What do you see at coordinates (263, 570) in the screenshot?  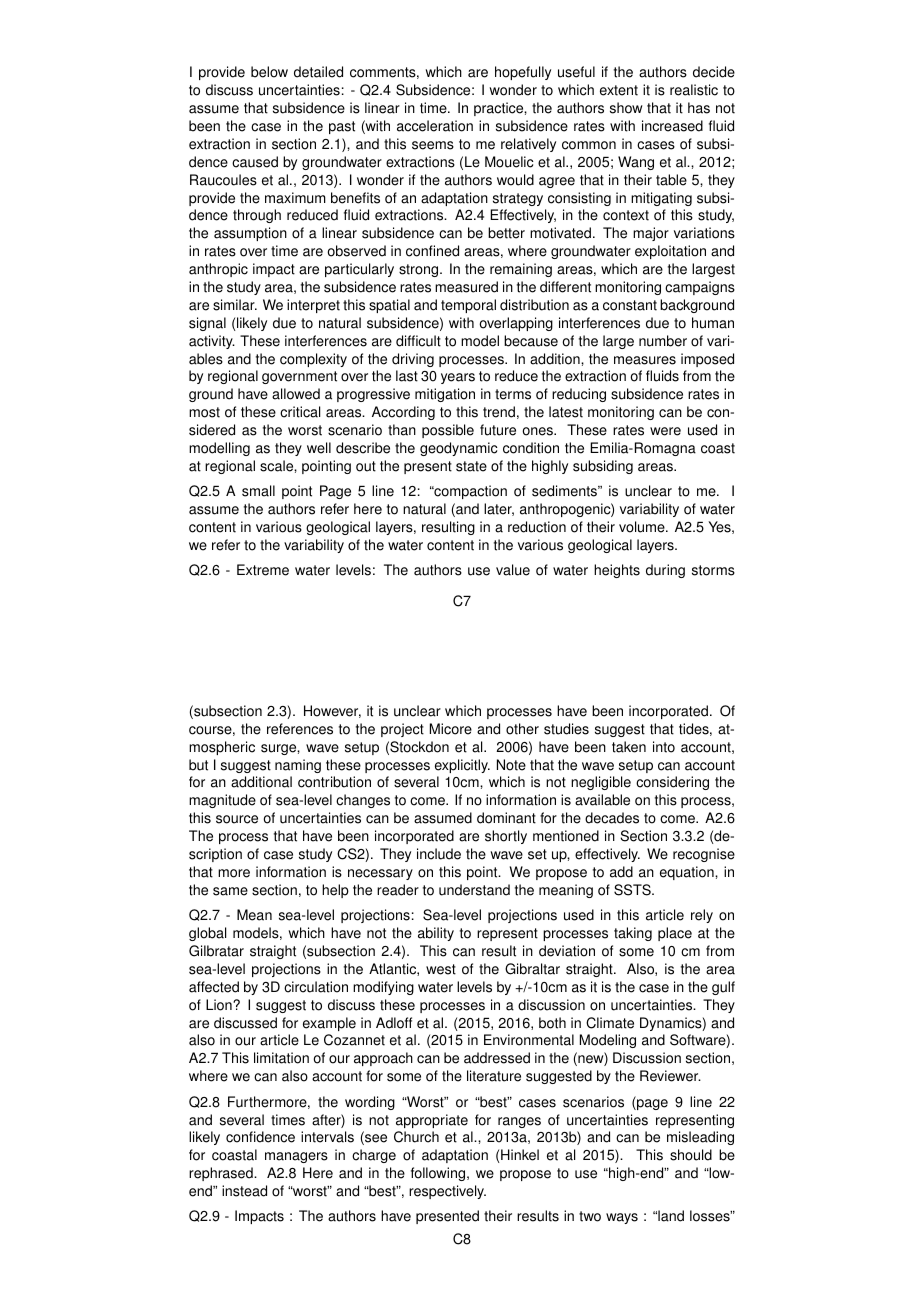 I see `Extreme` at bounding box center [263, 570].
